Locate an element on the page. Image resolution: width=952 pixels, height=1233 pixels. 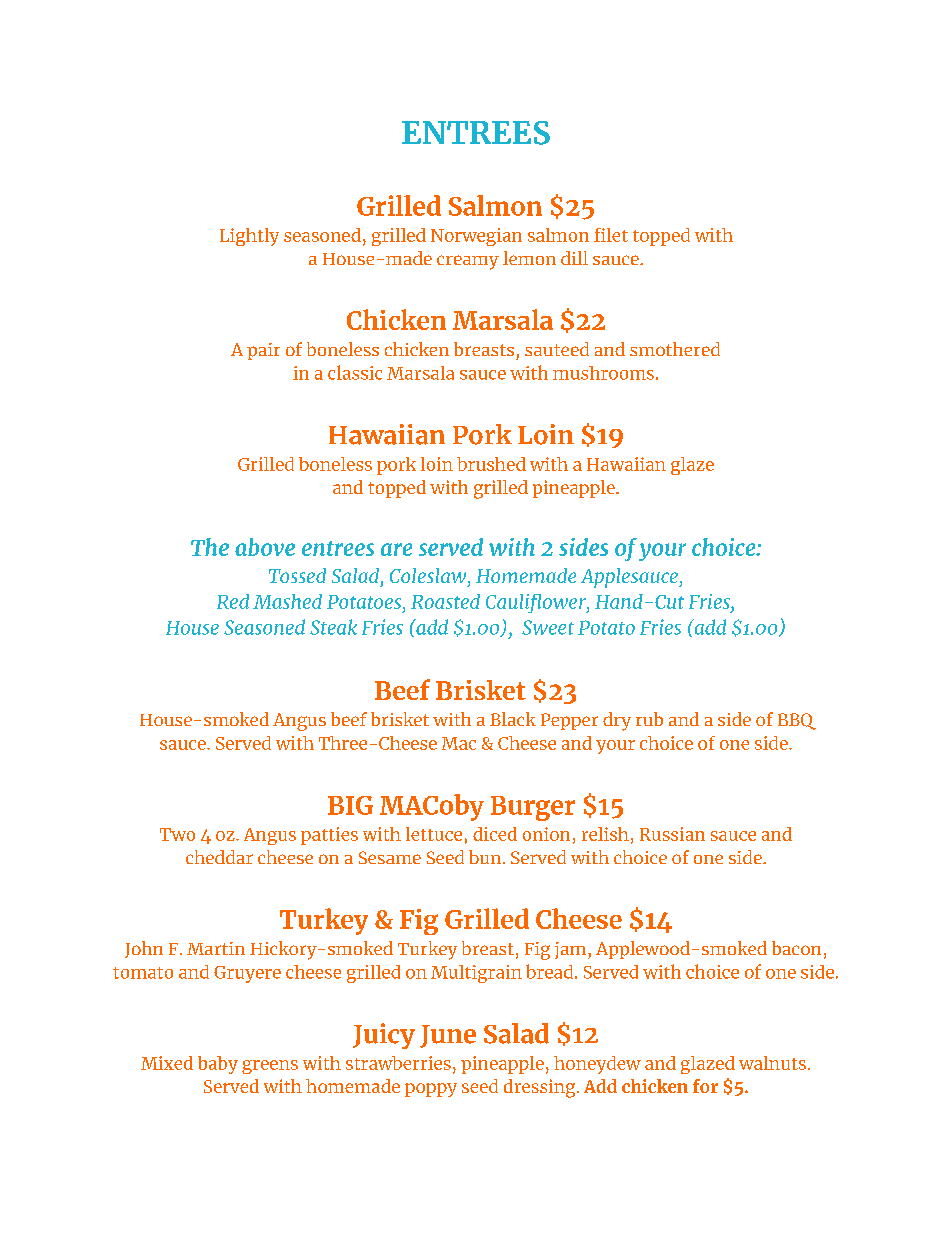
Lightly is located at coordinates (249, 237).
